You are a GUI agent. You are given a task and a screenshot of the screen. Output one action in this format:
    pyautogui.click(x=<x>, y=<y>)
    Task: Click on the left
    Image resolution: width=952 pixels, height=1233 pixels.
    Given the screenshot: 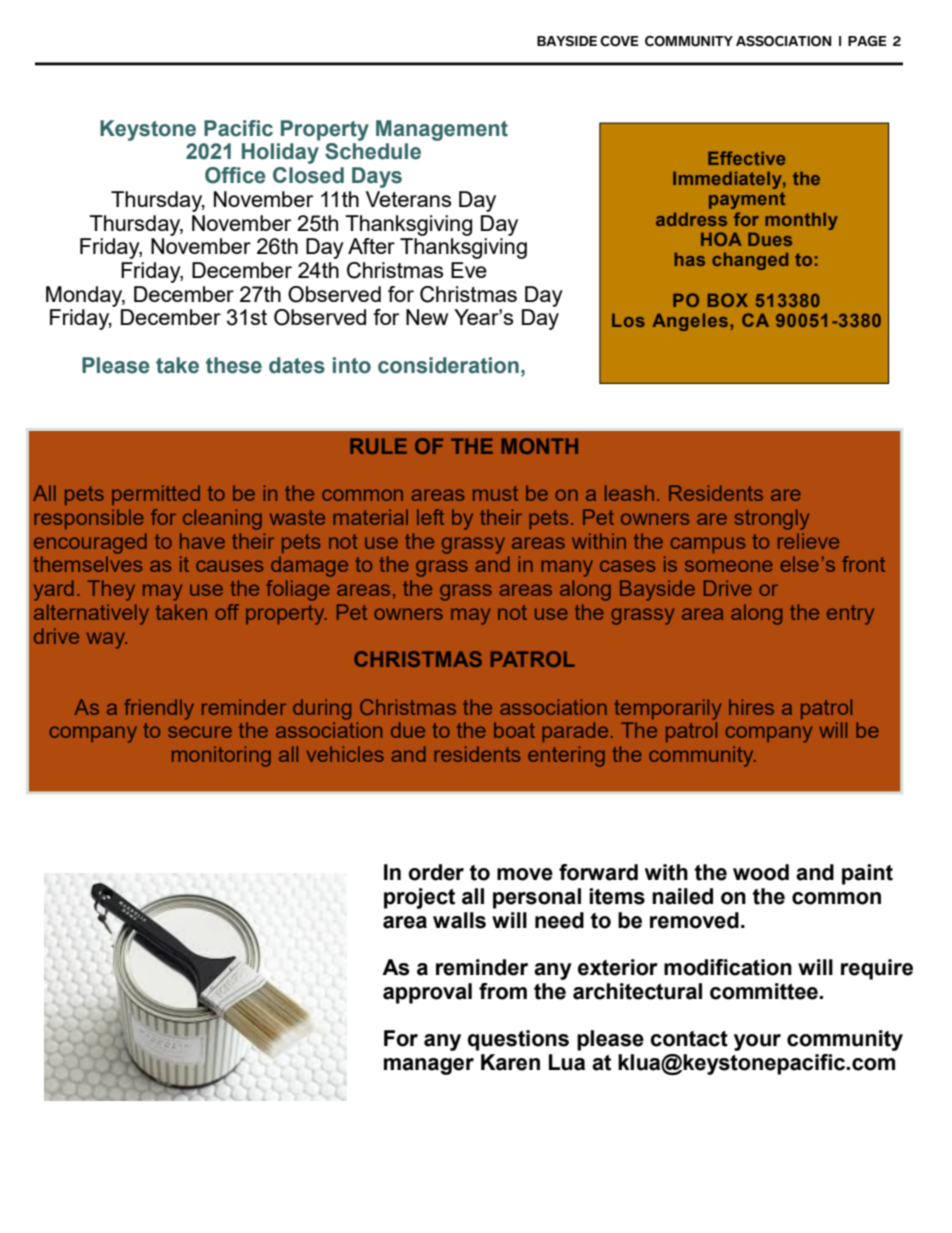 What is the action you would take?
    pyautogui.click(x=430, y=517)
